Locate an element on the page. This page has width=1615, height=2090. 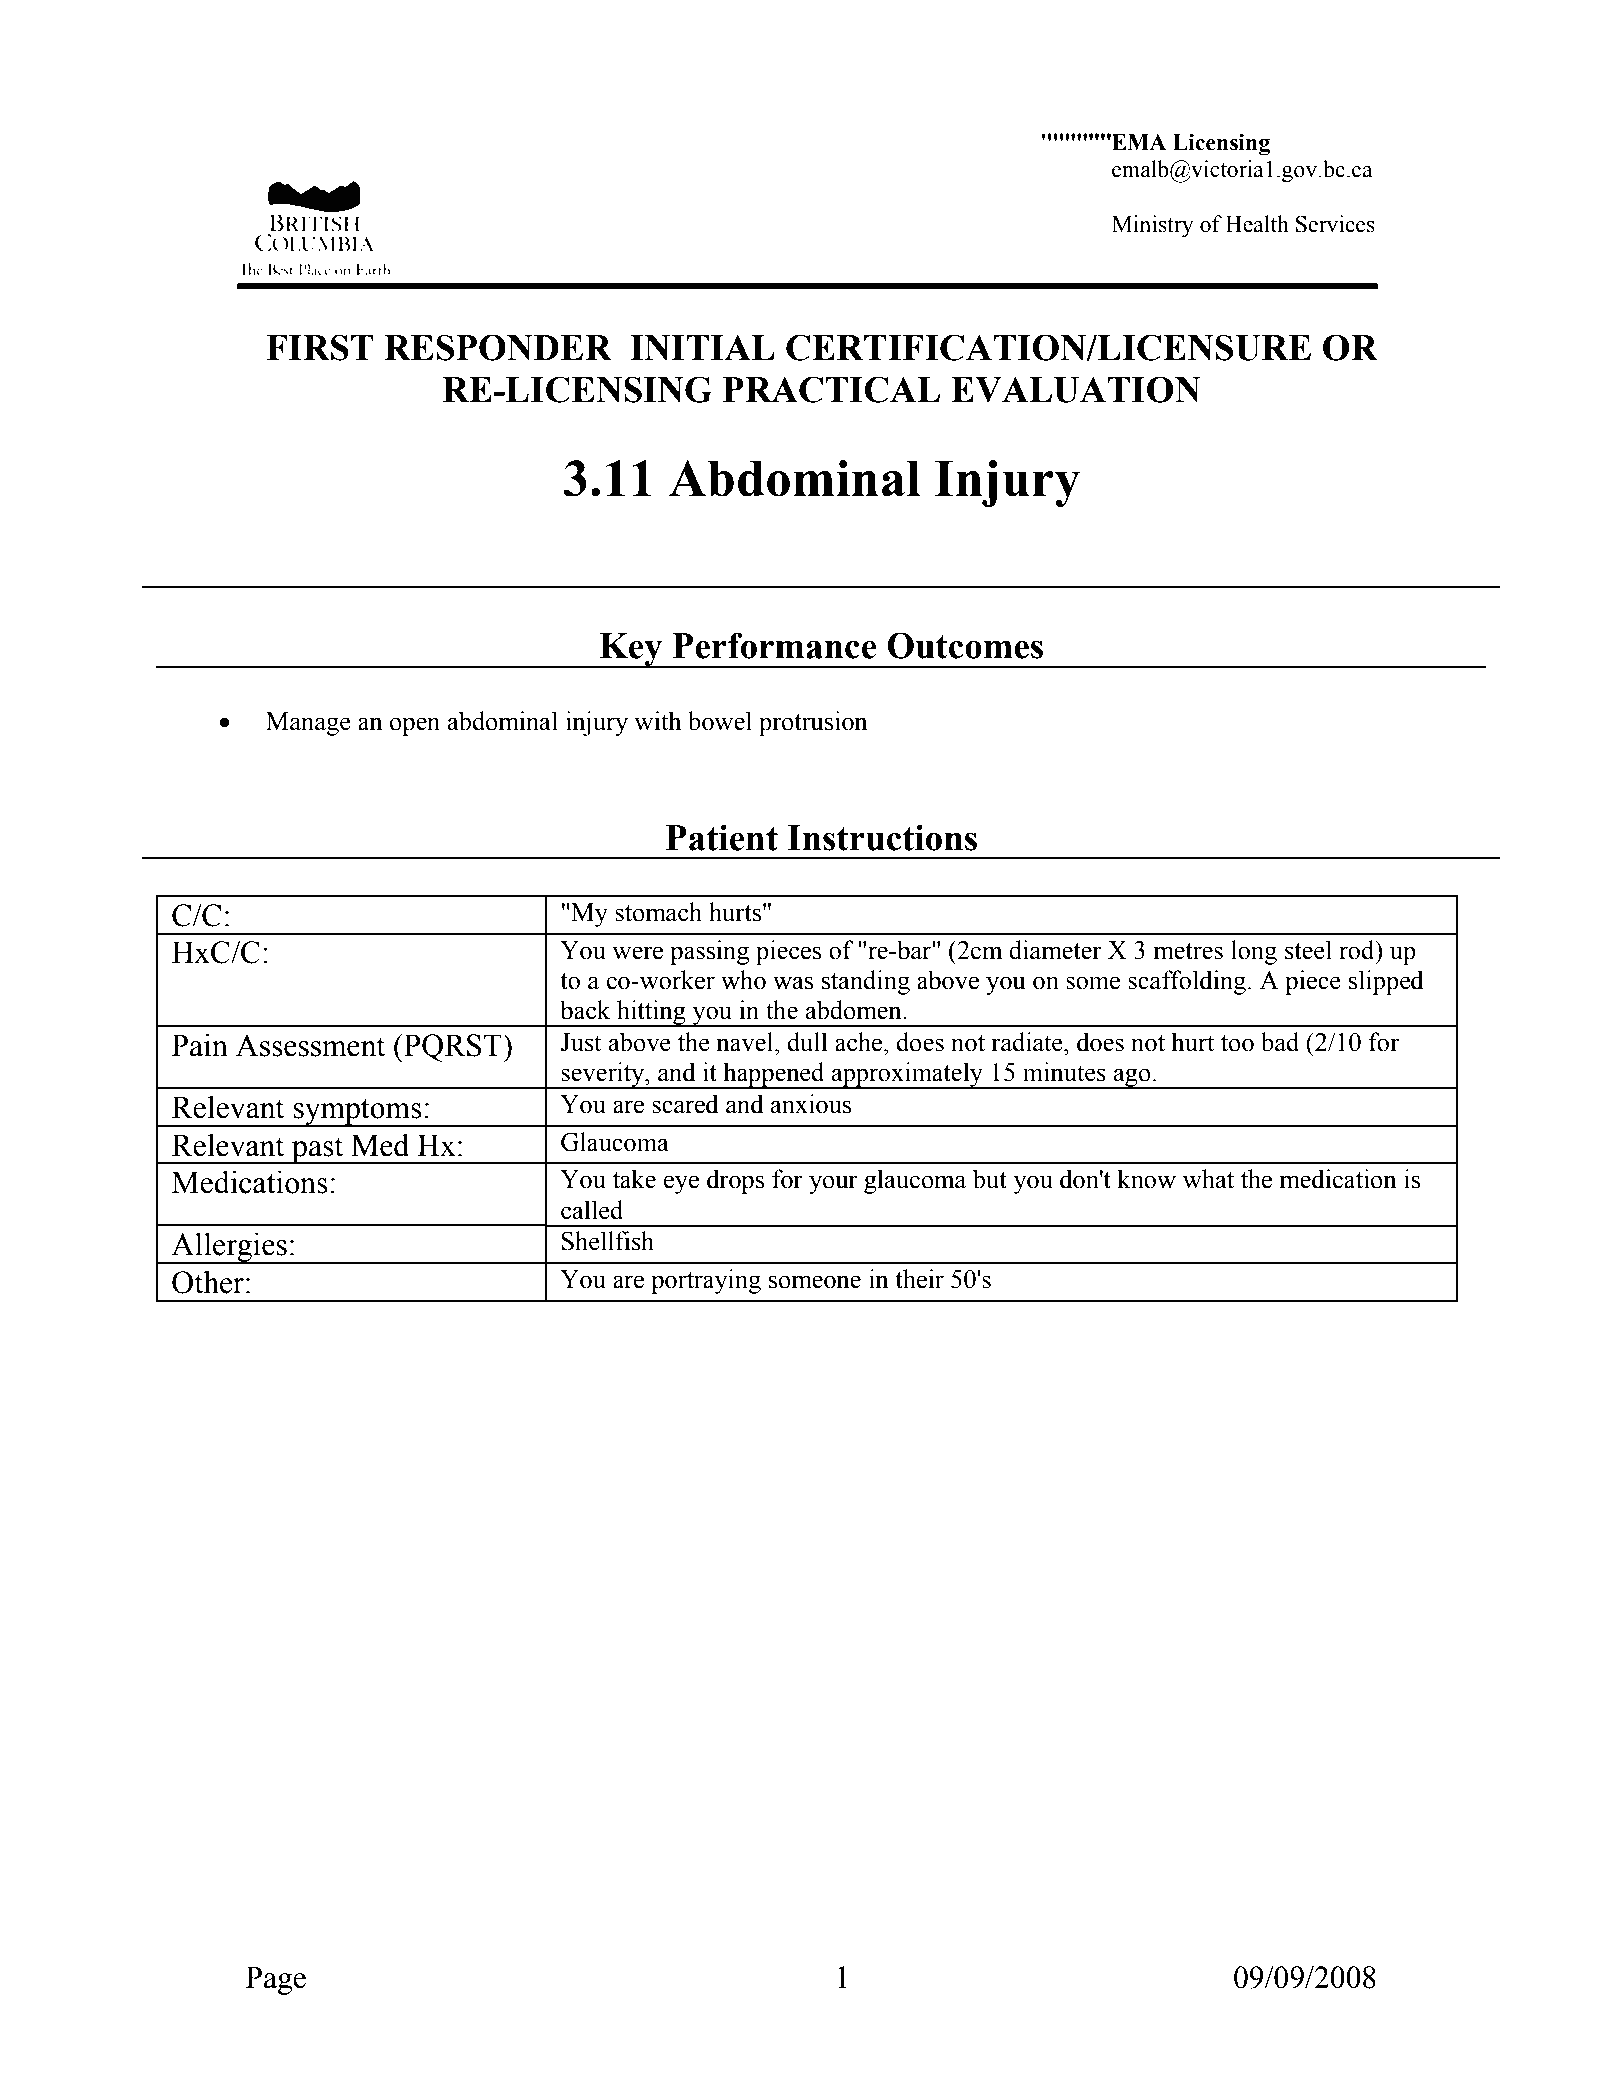
Page is located at coordinates (276, 1980).
